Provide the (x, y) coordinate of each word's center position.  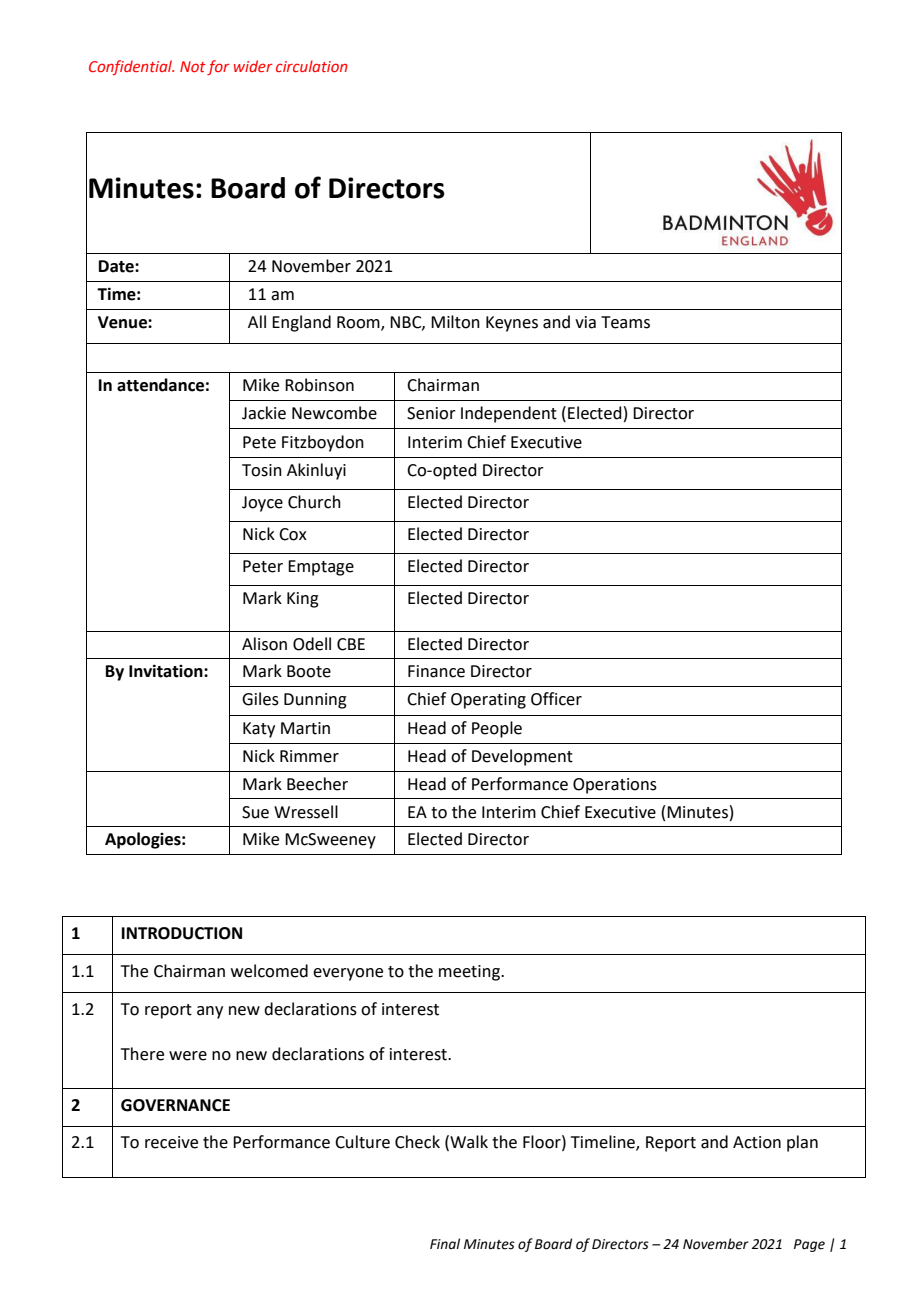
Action (757, 1142)
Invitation (167, 671)
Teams (625, 322)
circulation (312, 66)
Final (445, 1243)
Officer (556, 699)
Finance (436, 671)
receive (171, 1142)
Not (193, 66)
